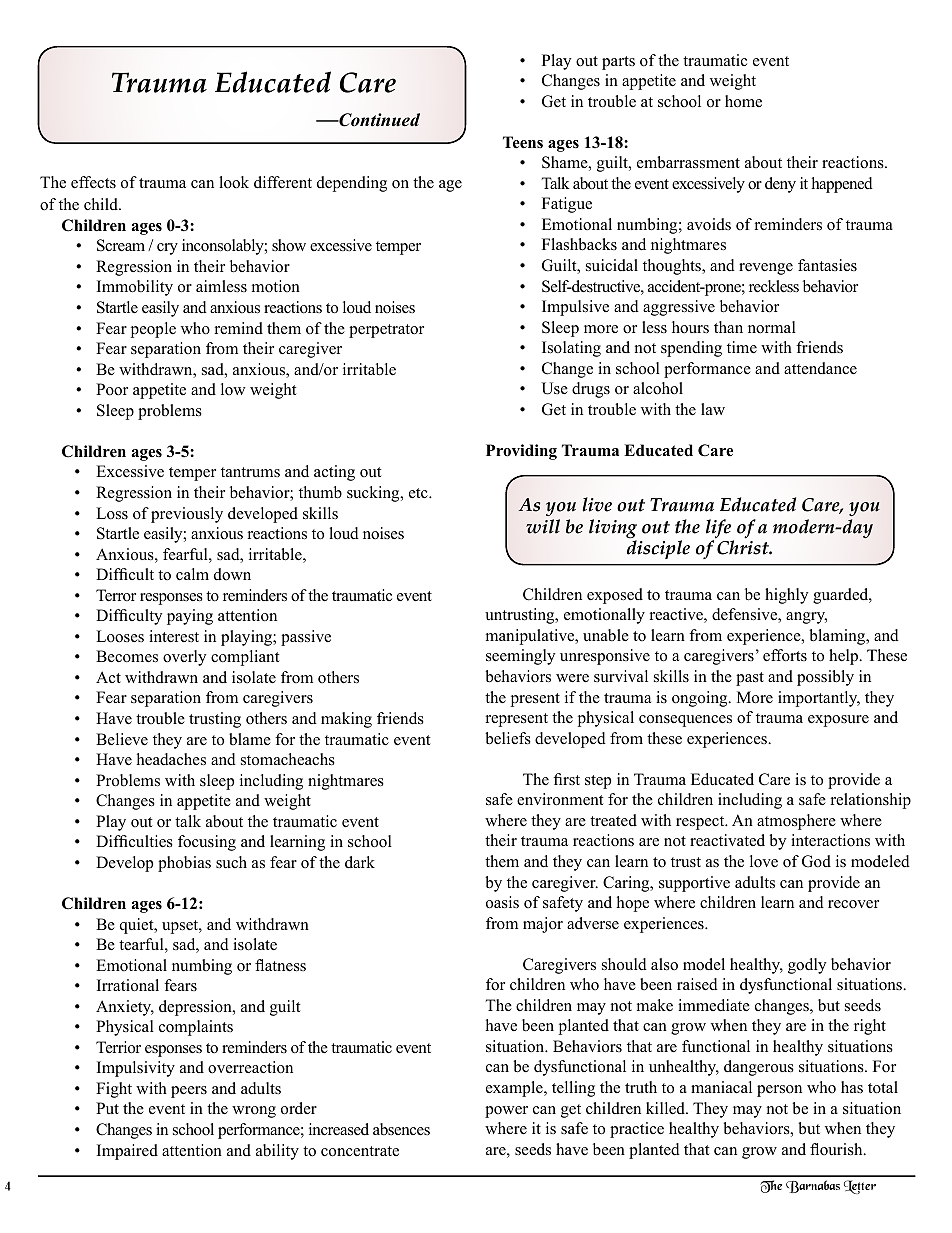 Image resolution: width=952 pixels, height=1233 pixels. What do you see at coordinates (506, 1112) in the screenshot?
I see `power` at bounding box center [506, 1112].
